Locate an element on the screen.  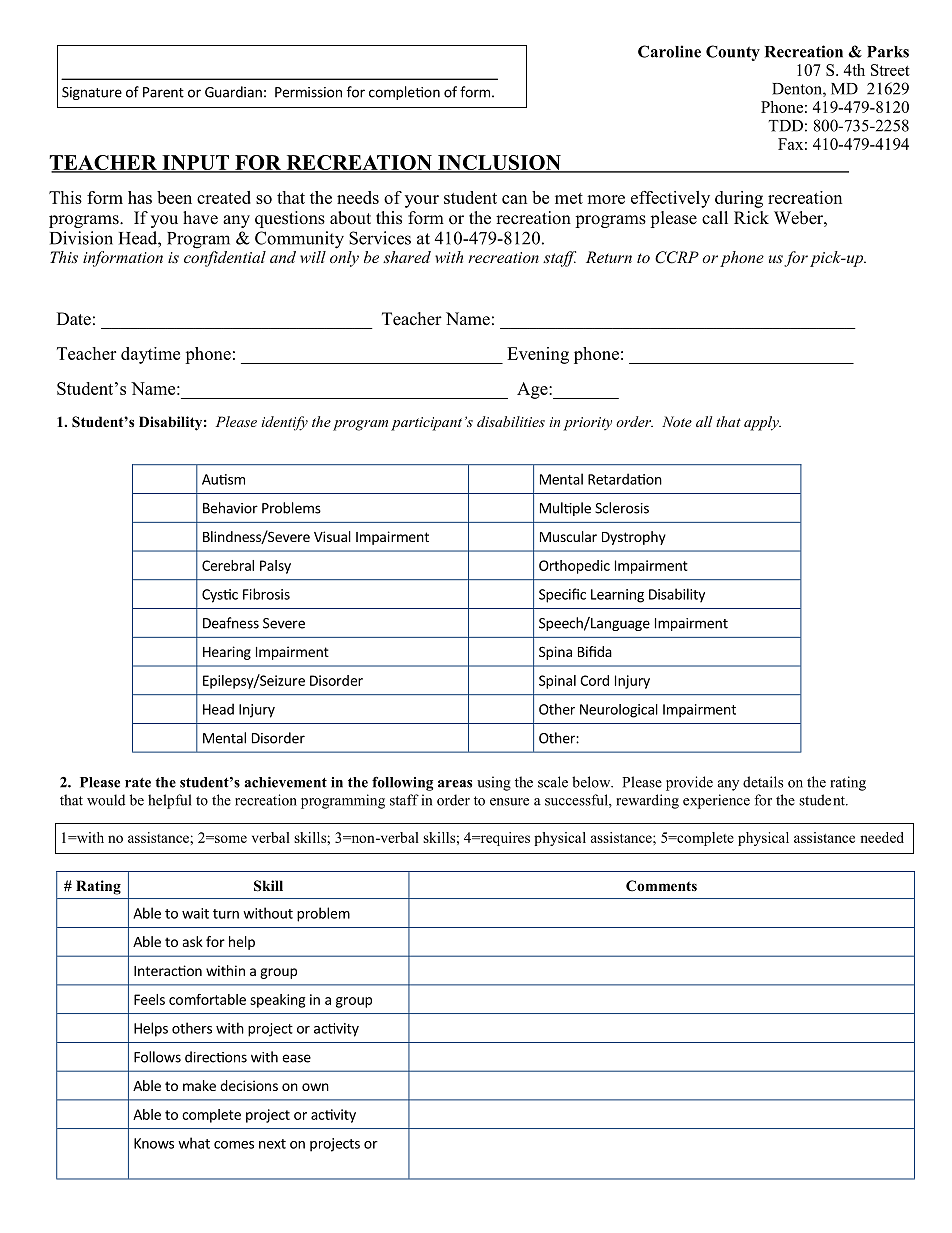
Comments is located at coordinates (661, 885).
